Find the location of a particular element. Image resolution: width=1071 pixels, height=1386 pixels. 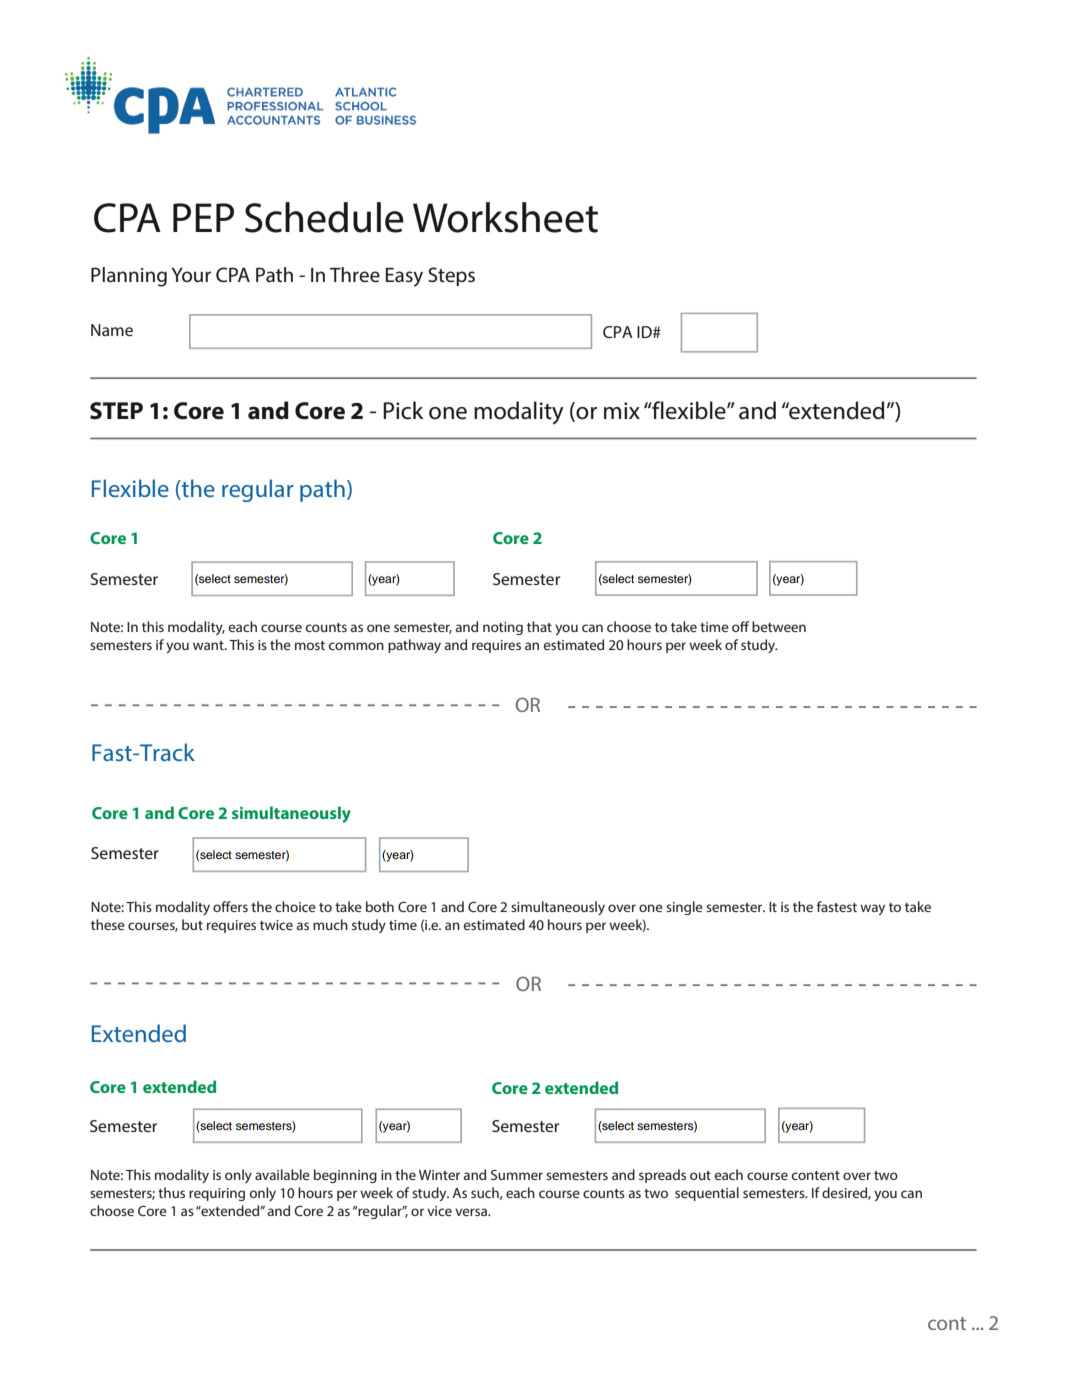

Easy is located at coordinates (404, 277).
